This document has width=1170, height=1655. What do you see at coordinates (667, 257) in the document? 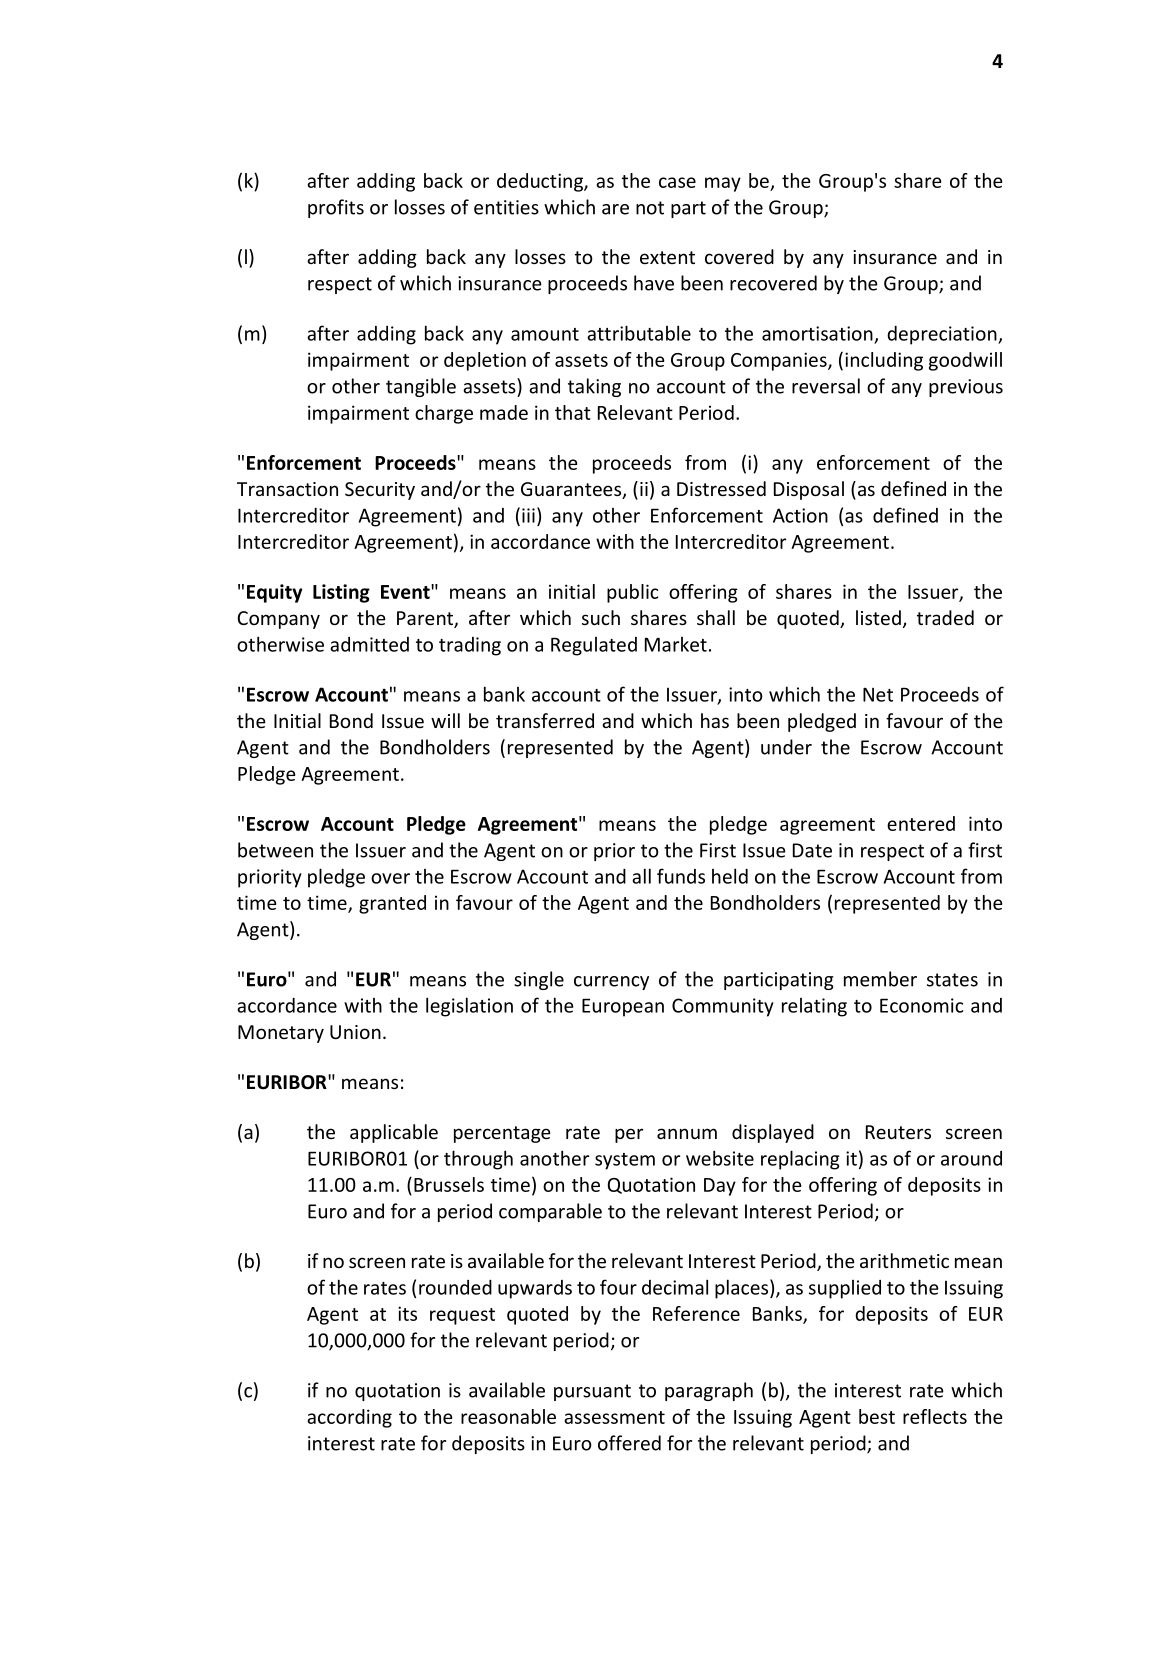
I see `extent` at bounding box center [667, 257].
